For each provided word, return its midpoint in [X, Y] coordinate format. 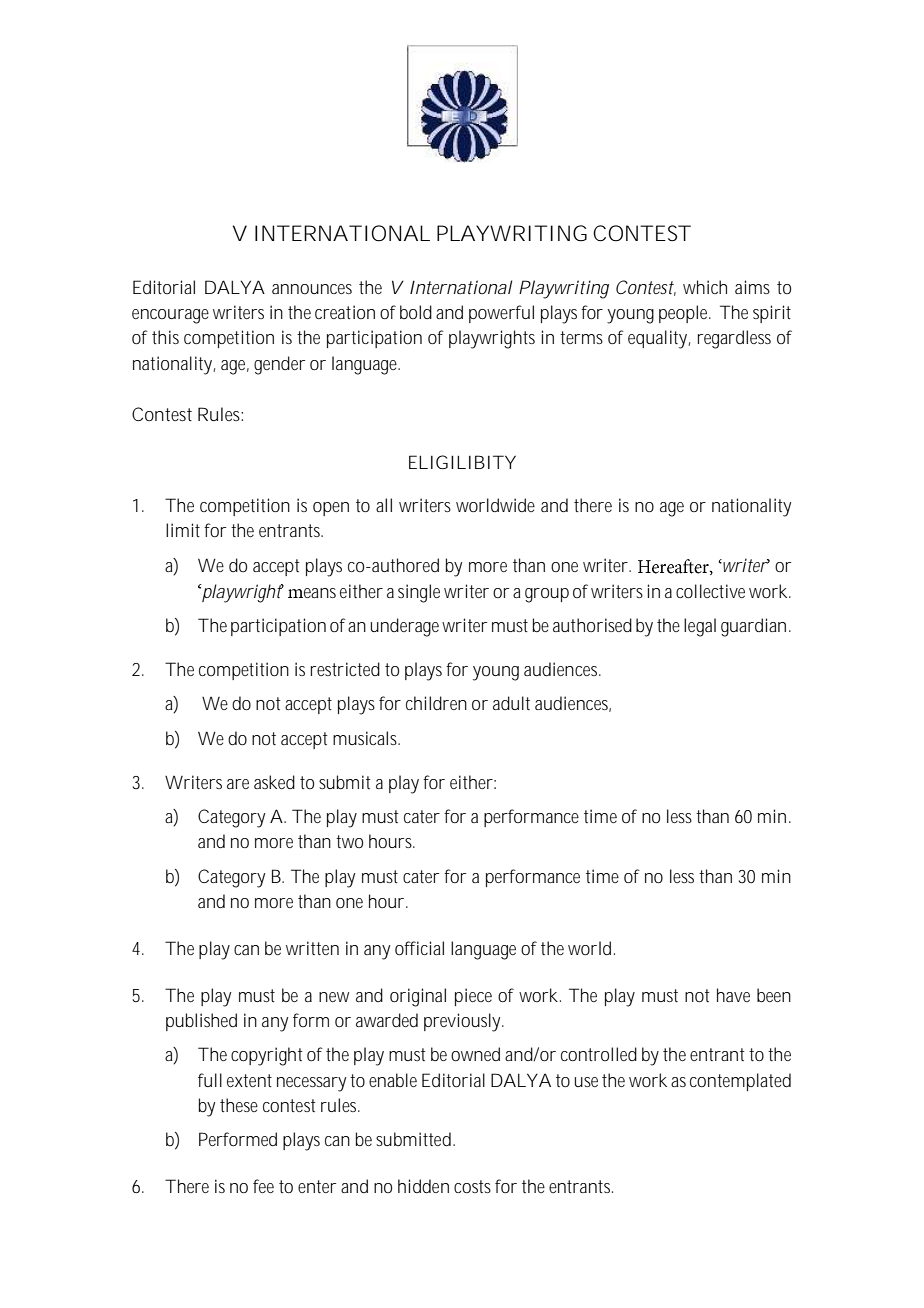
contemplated [740, 1082]
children [436, 703]
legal [700, 627]
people [685, 314]
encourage [170, 316]
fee [263, 1186]
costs [472, 1186]
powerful [501, 314]
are [238, 784]
